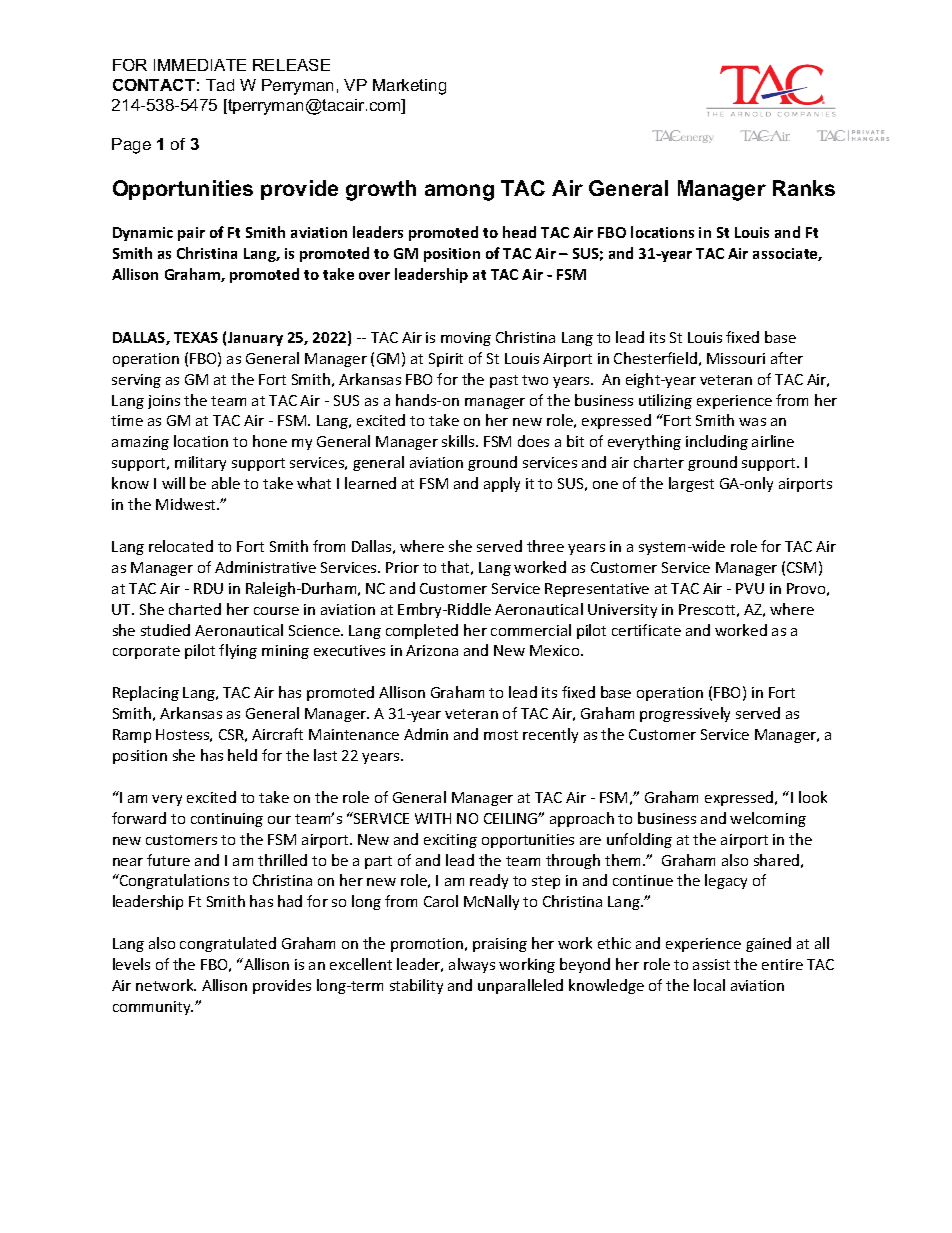 The height and width of the screenshot is (1233, 952). I want to click on Ranks, so click(804, 188).
